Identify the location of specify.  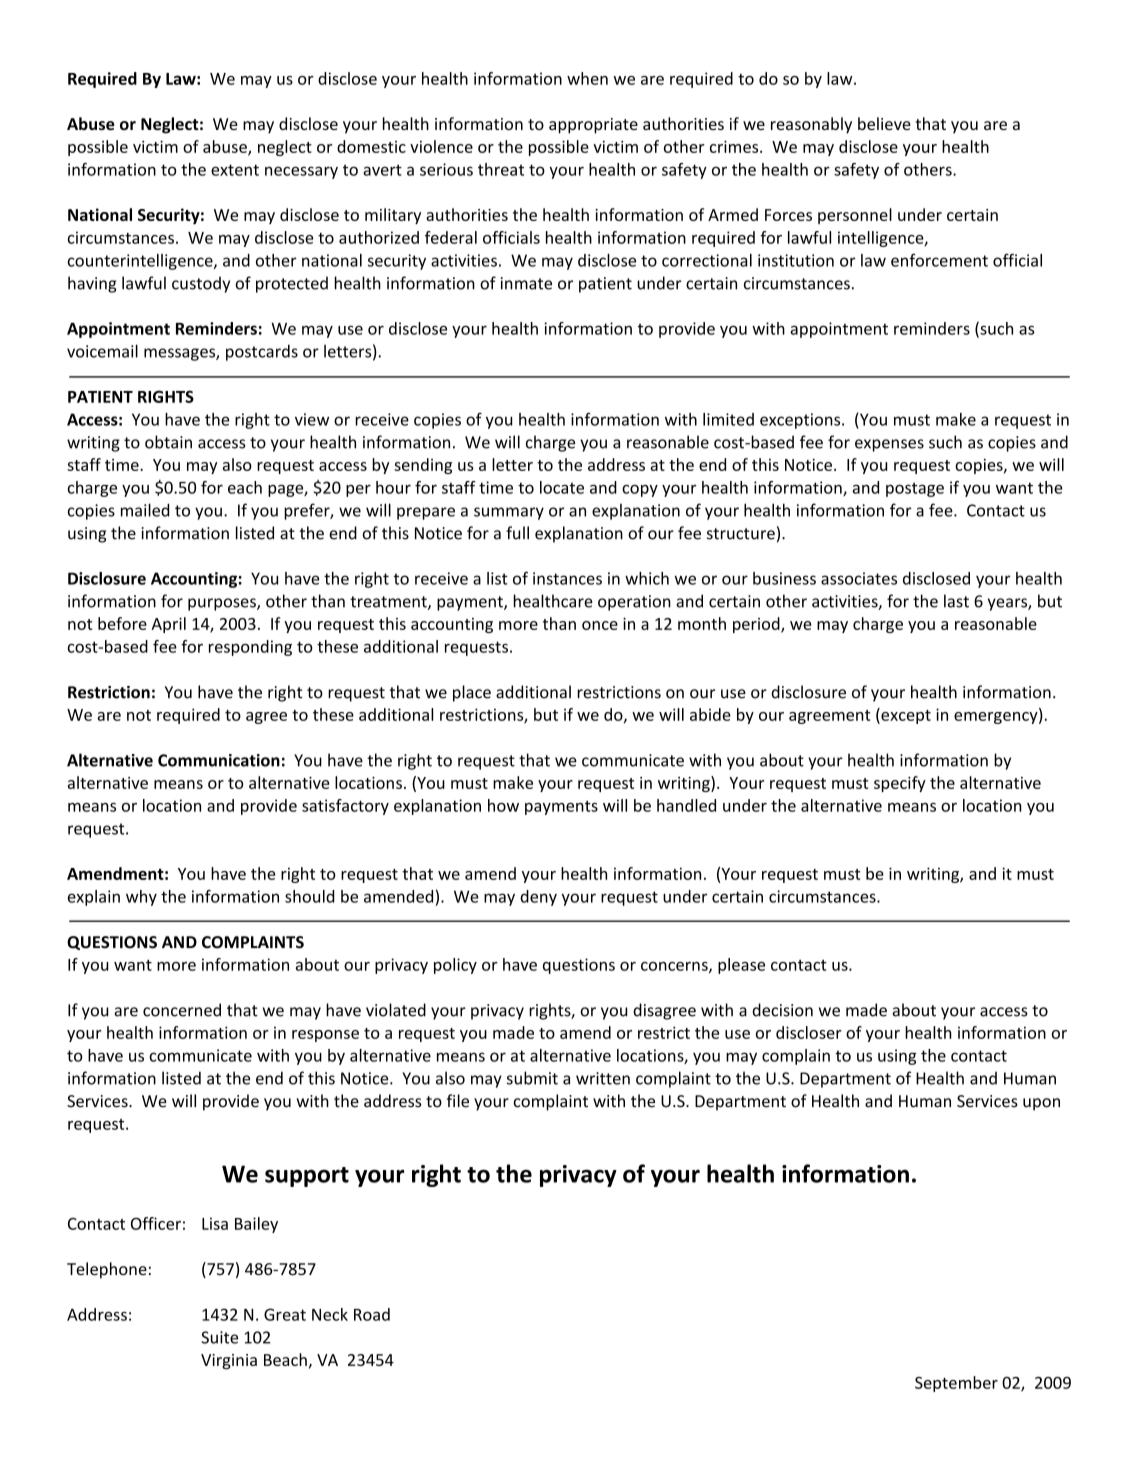
(900, 784).
